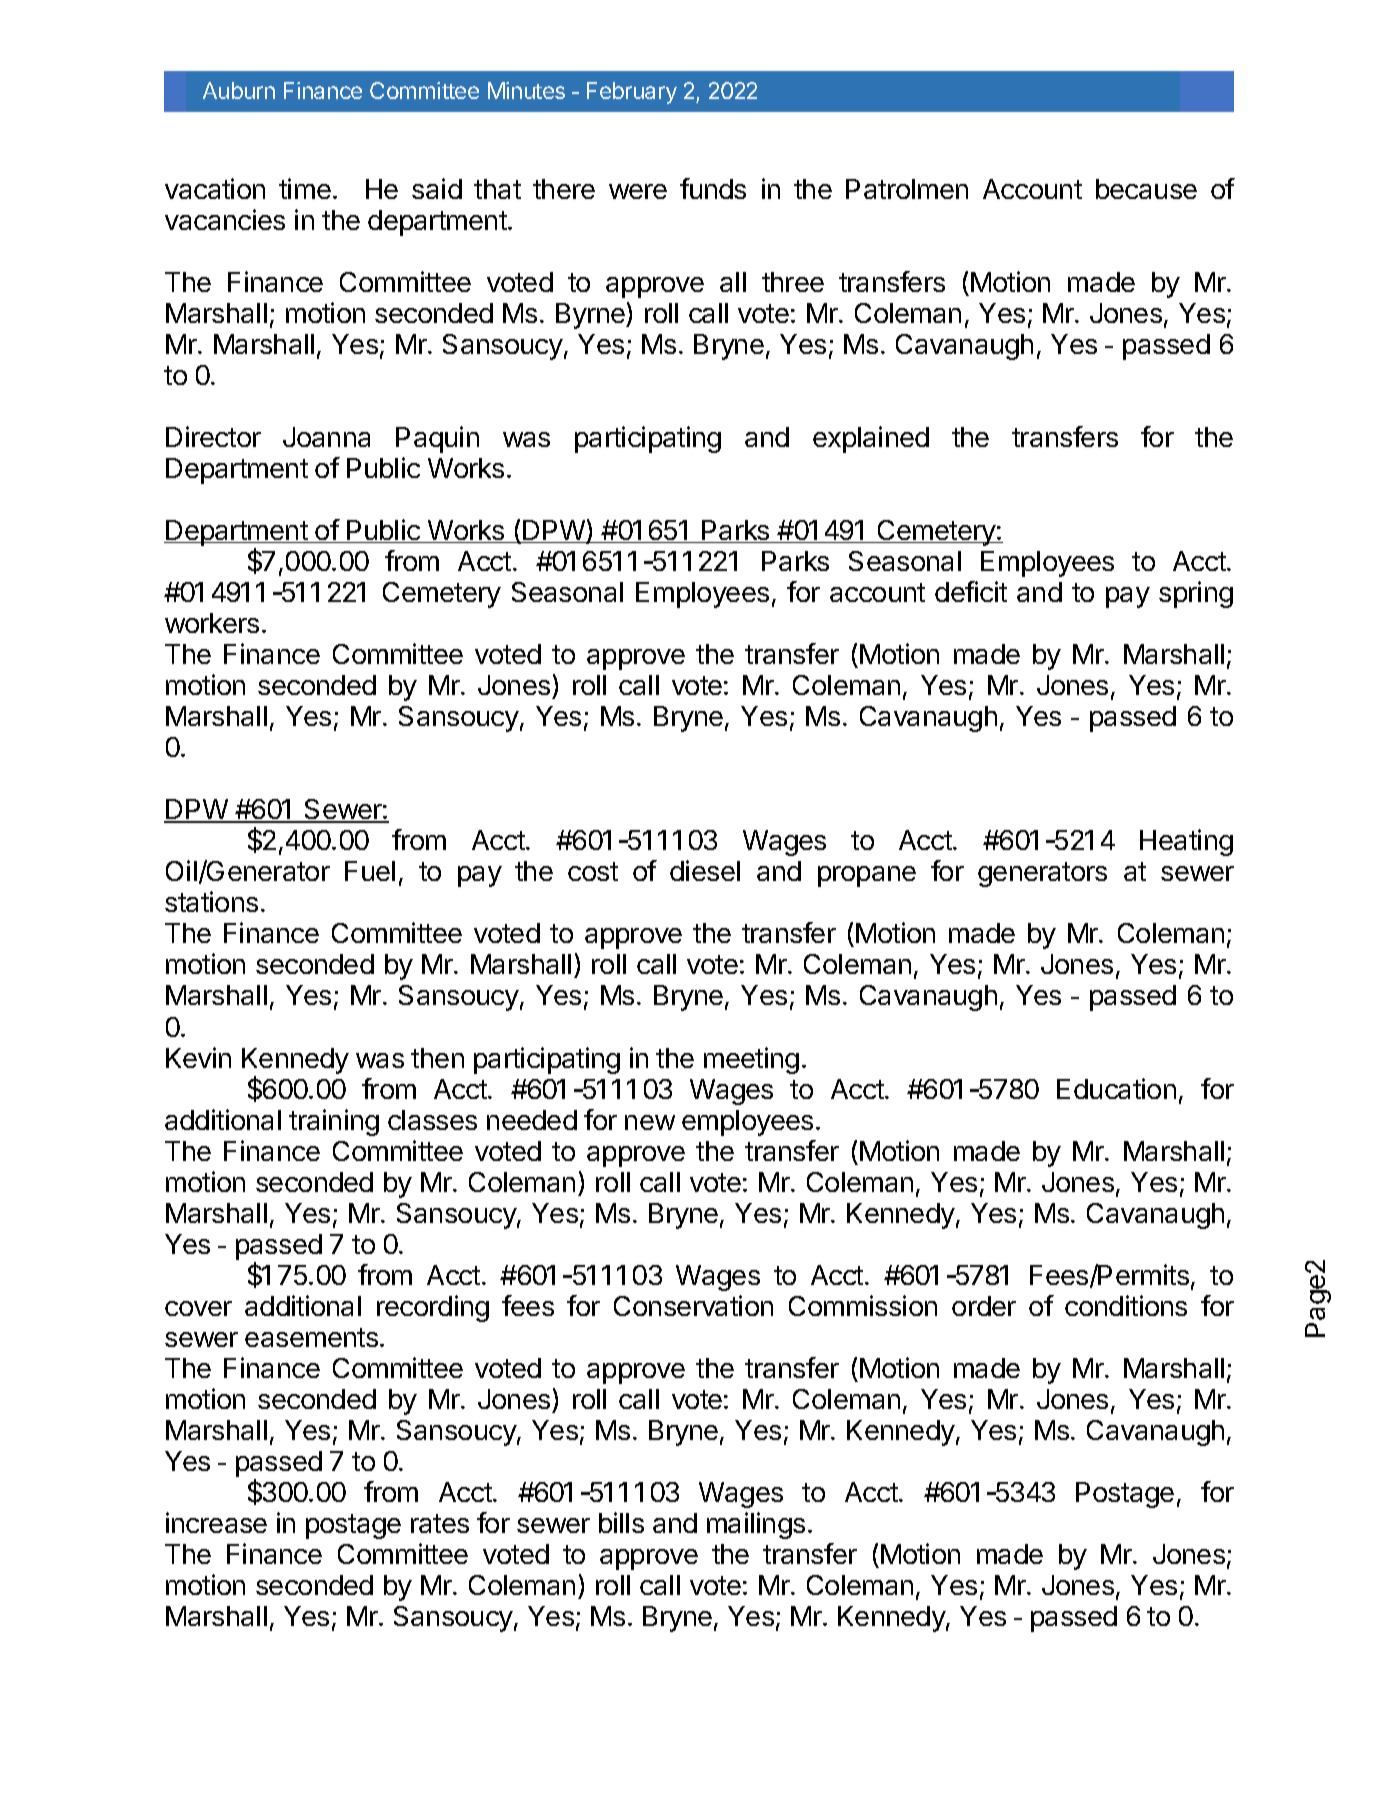  Describe the element at coordinates (871, 439) in the document. I see `explained` at that location.
